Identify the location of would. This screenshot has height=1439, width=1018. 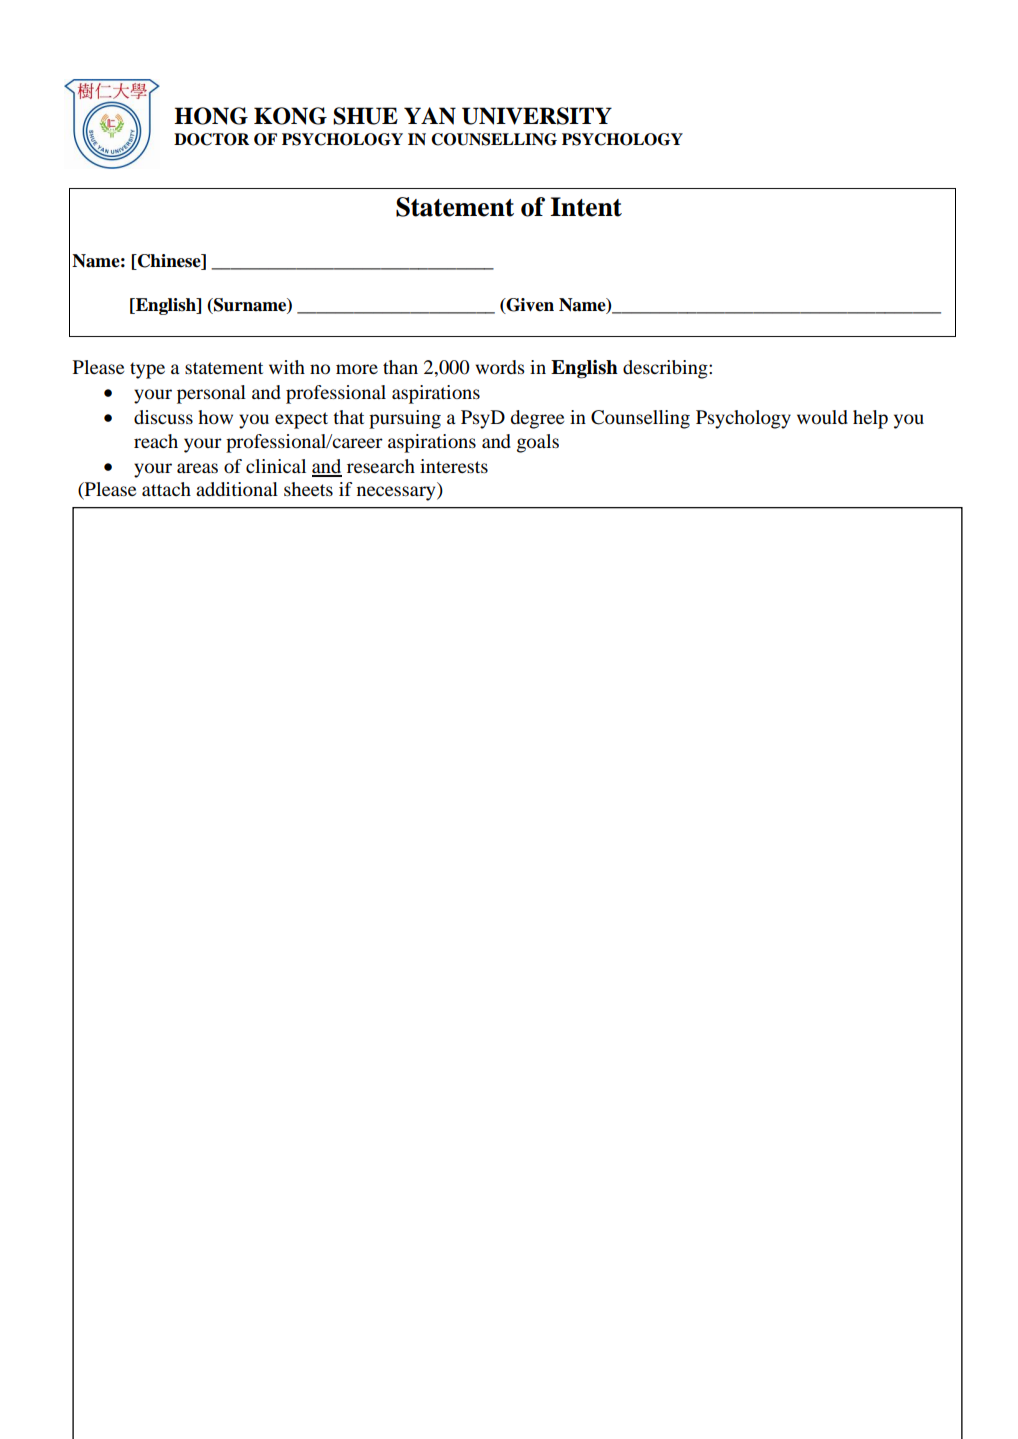
(822, 417).
